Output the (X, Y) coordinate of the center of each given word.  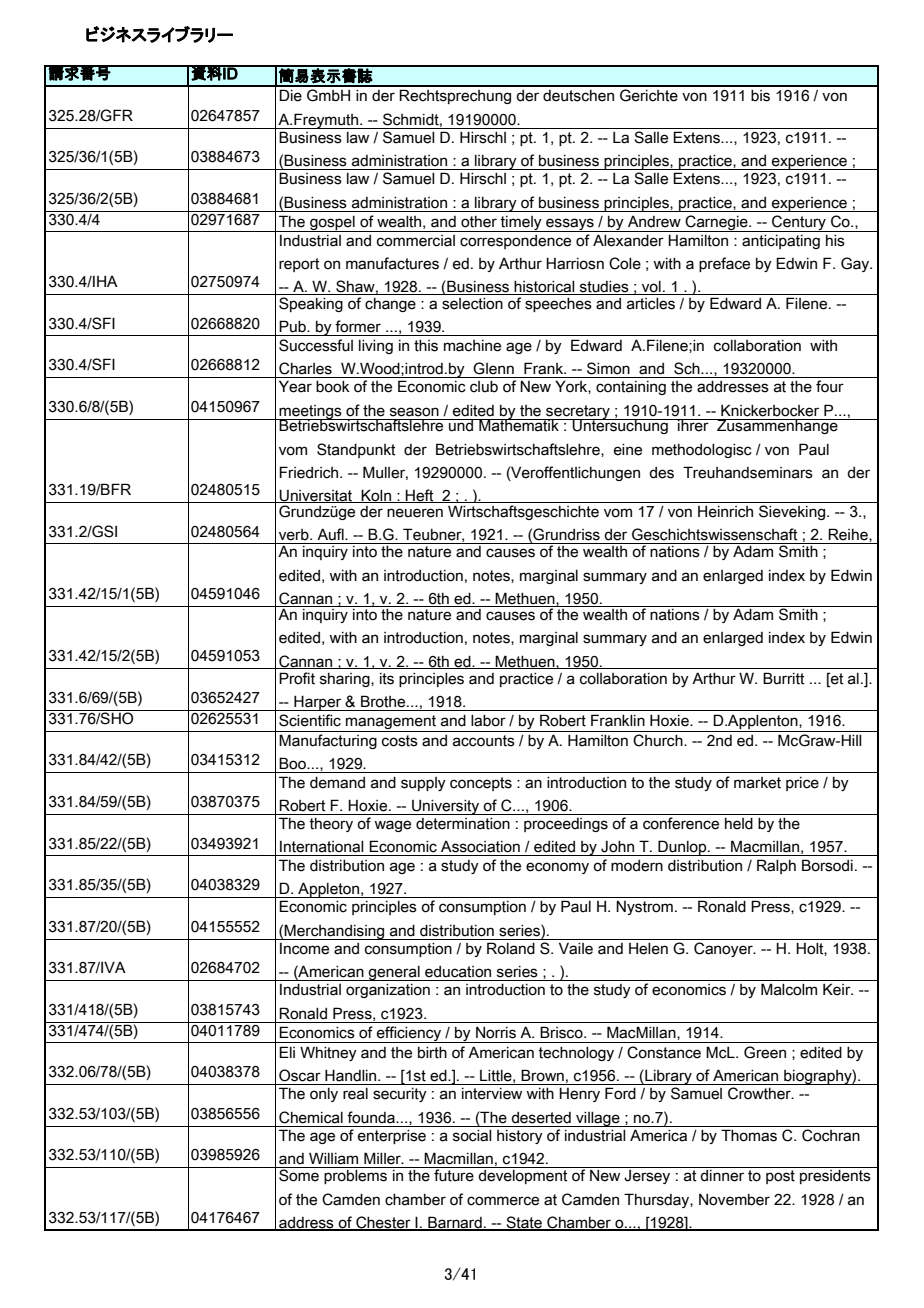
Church (659, 740)
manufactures (392, 263)
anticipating (781, 242)
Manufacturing (328, 741)
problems (356, 1175)
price (802, 784)
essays (570, 225)
